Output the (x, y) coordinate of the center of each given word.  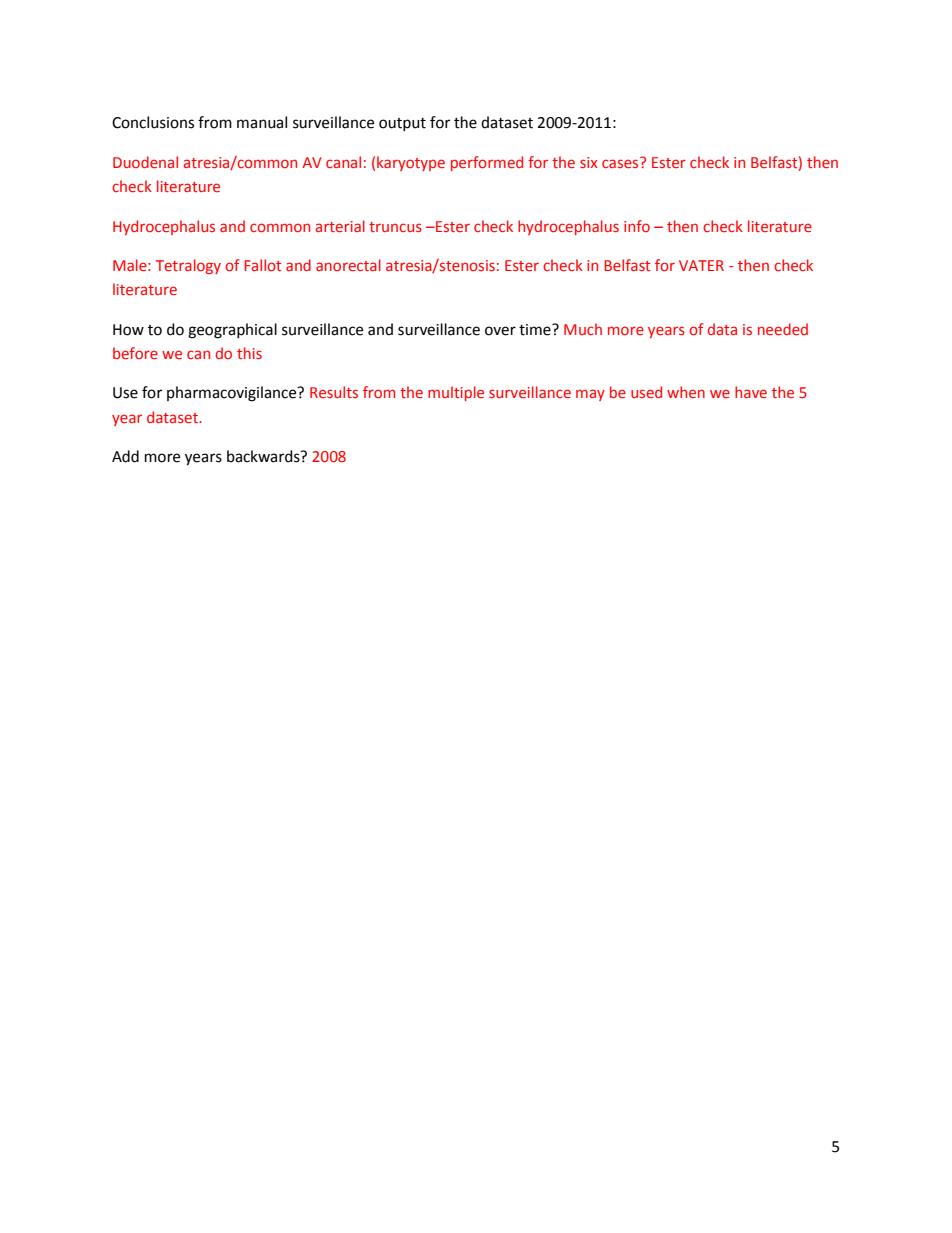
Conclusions (153, 122)
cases (621, 162)
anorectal (348, 265)
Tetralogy (188, 266)
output (402, 124)
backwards (264, 456)
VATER (701, 265)
